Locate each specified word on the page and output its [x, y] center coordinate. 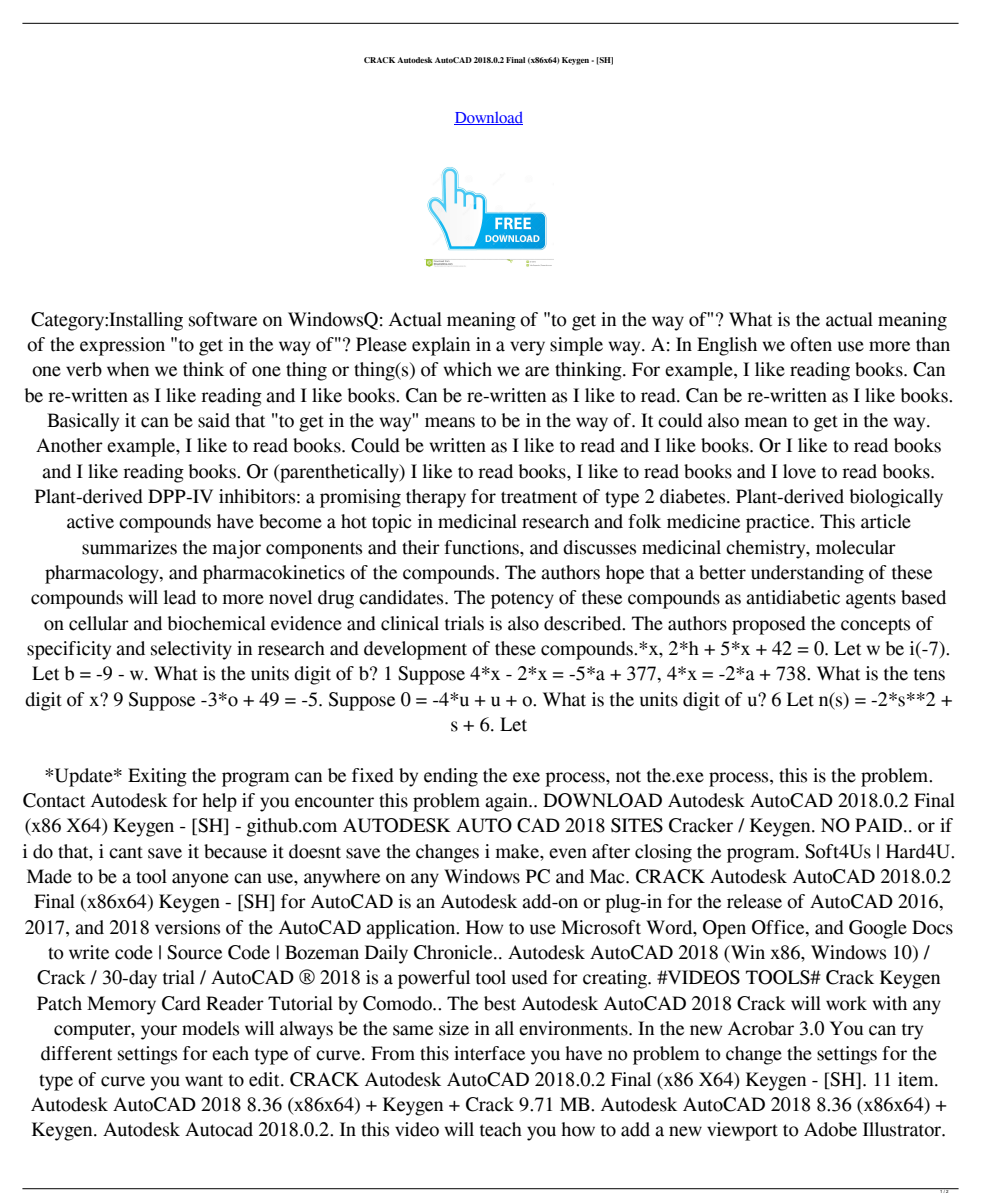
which [467, 369]
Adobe [830, 1129]
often [811, 344]
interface [489, 1053]
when [128, 369]
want [204, 1080]
